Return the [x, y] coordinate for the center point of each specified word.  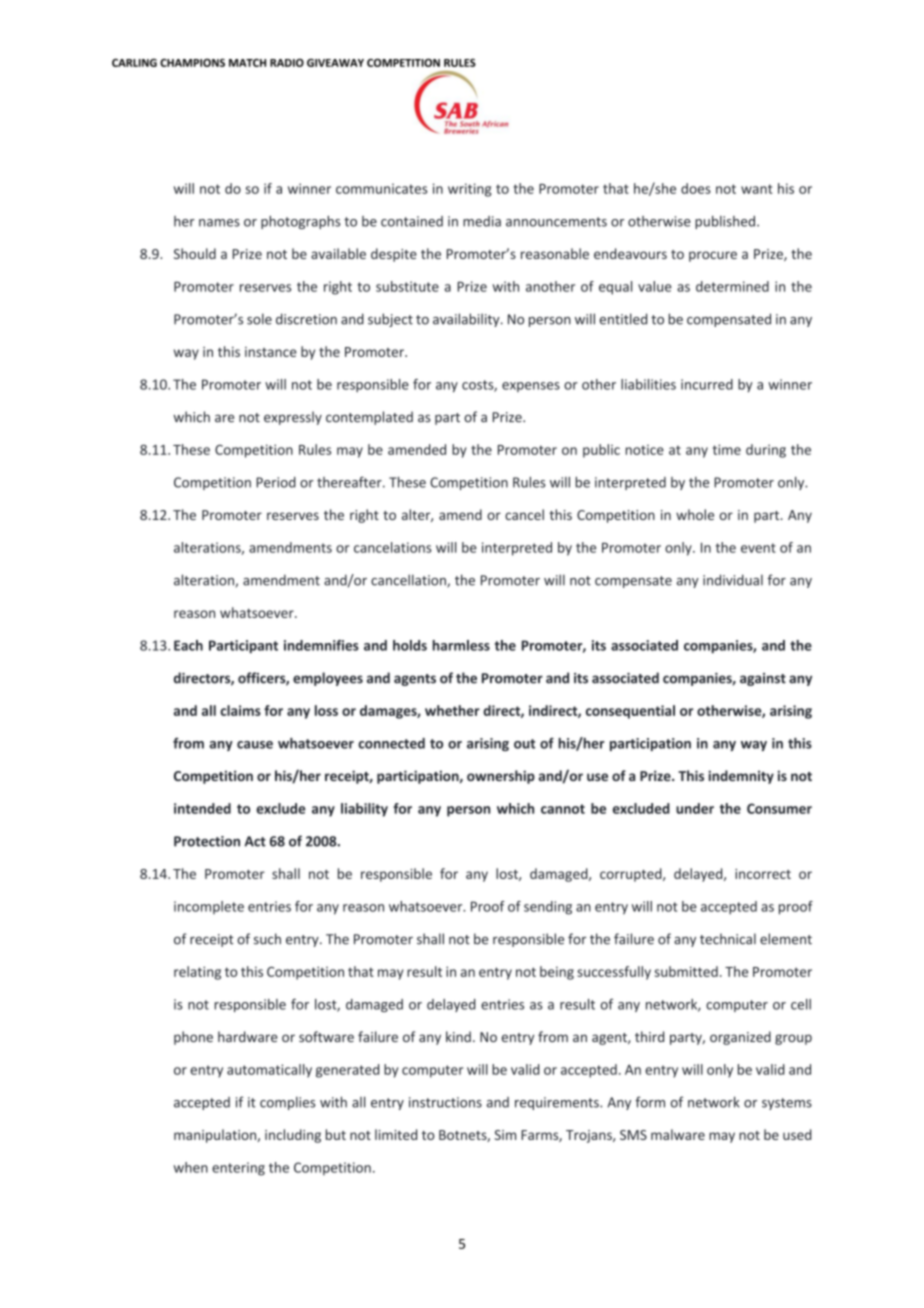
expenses [531, 387]
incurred [707, 384]
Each [188, 645]
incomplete [209, 907]
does [696, 188]
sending [548, 908]
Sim [505, 1135]
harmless [461, 645]
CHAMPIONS [192, 63]
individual [733, 580]
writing [469, 190]
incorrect [763, 874]
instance [271, 352]
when [191, 1167]
